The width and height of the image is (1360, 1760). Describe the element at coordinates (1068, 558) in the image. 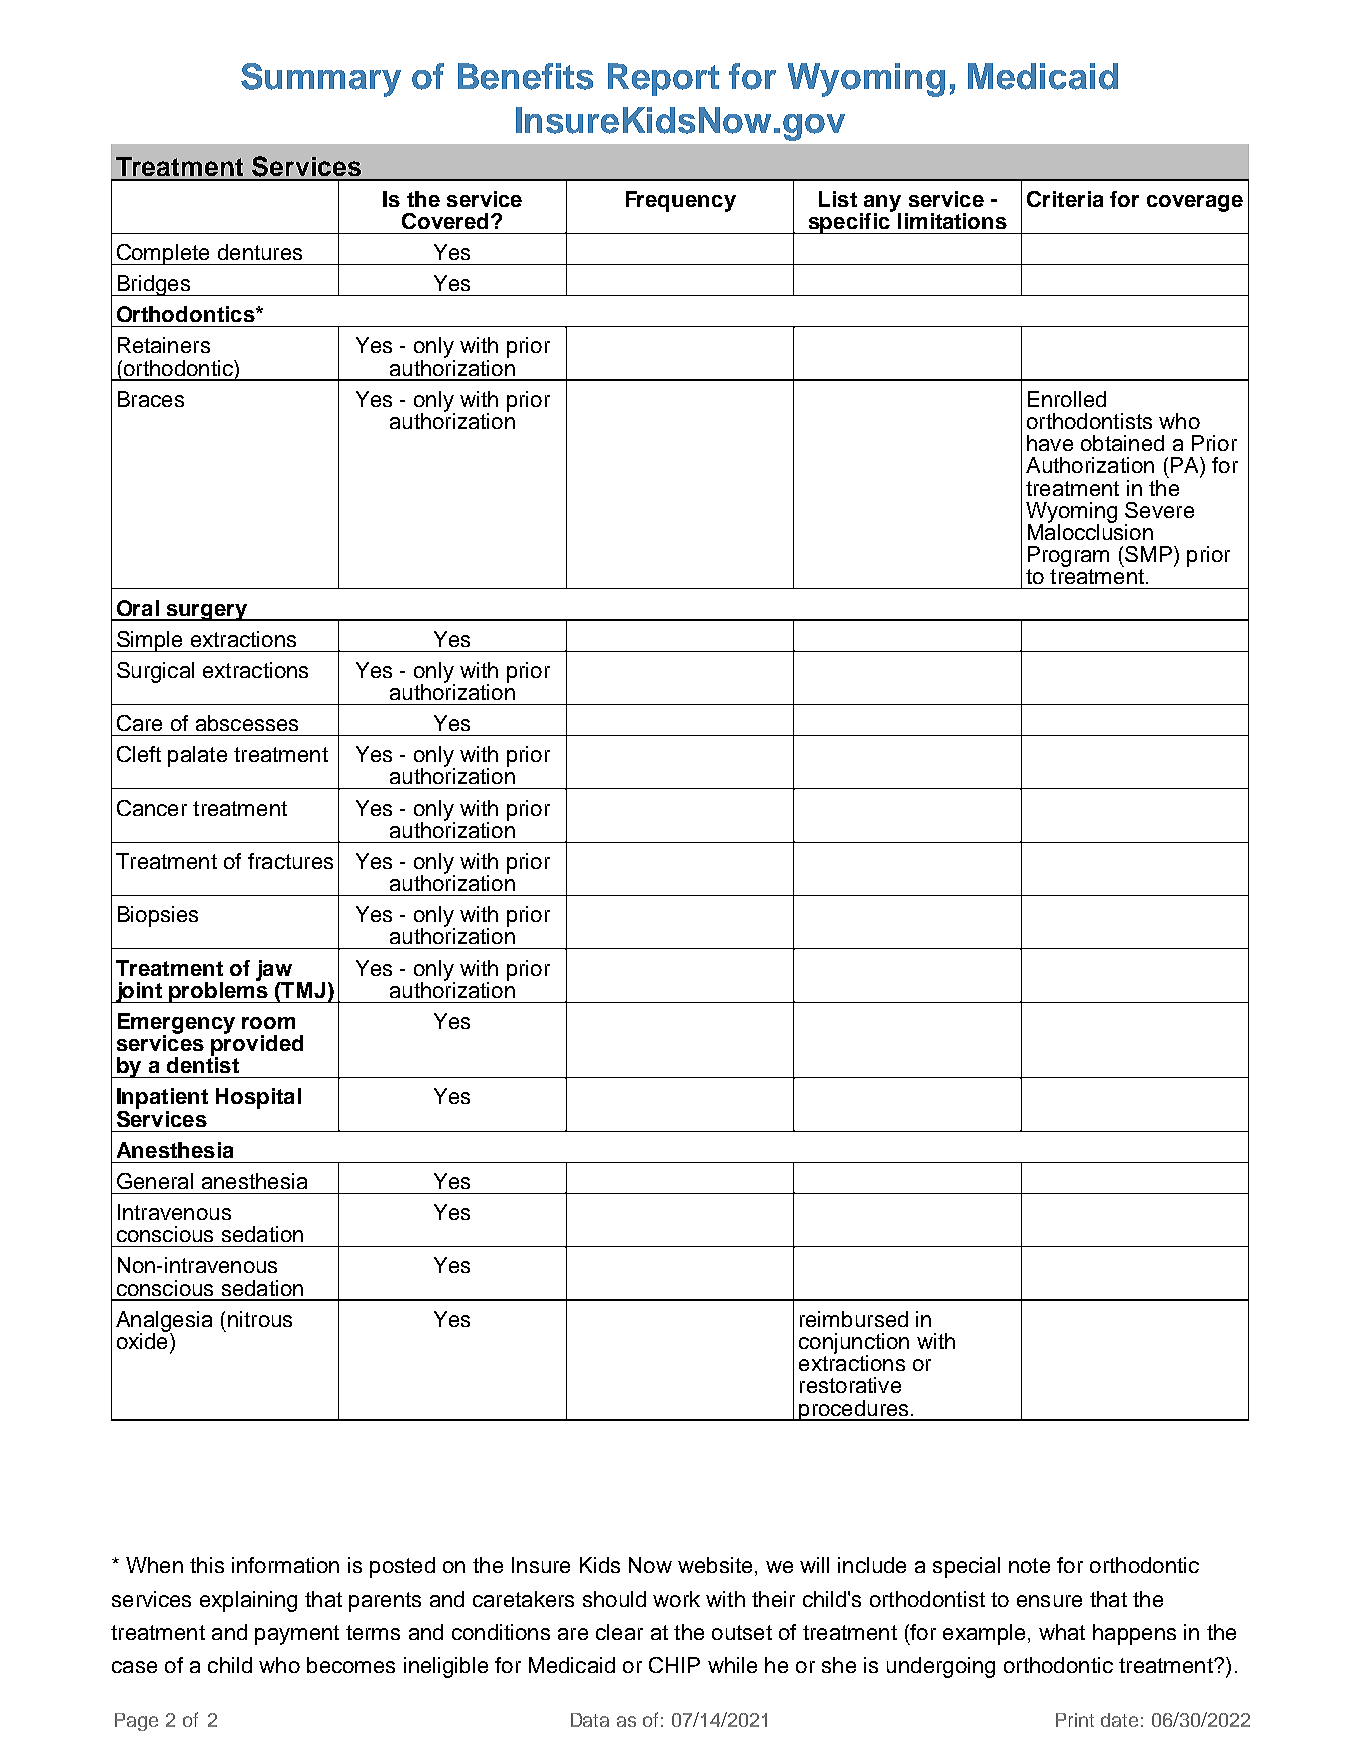

I see `Program` at that location.
